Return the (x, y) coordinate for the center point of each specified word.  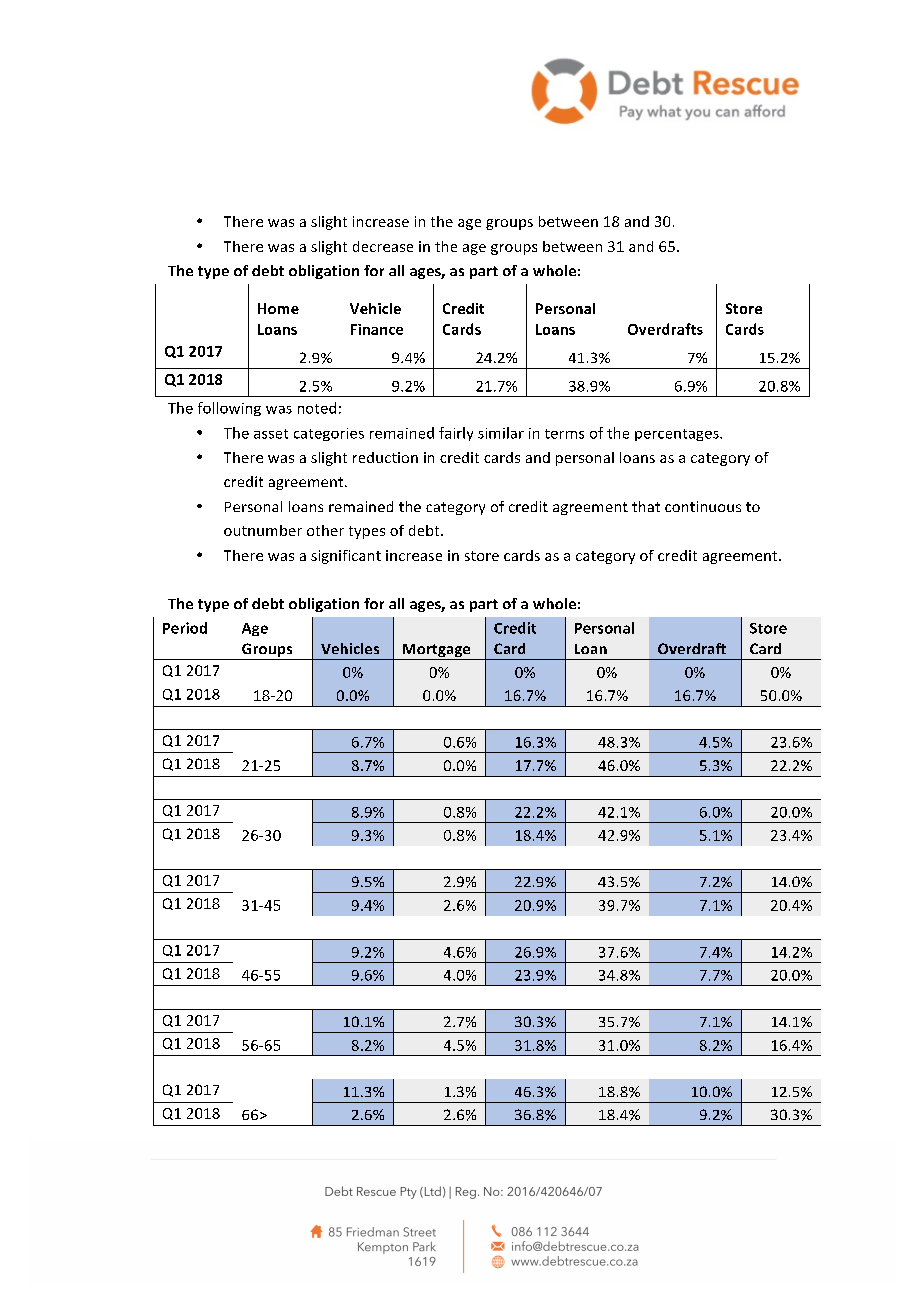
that (646, 506)
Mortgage (436, 652)
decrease (383, 246)
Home (278, 308)
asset (271, 434)
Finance (377, 329)
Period (185, 628)
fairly (456, 434)
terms (564, 434)
